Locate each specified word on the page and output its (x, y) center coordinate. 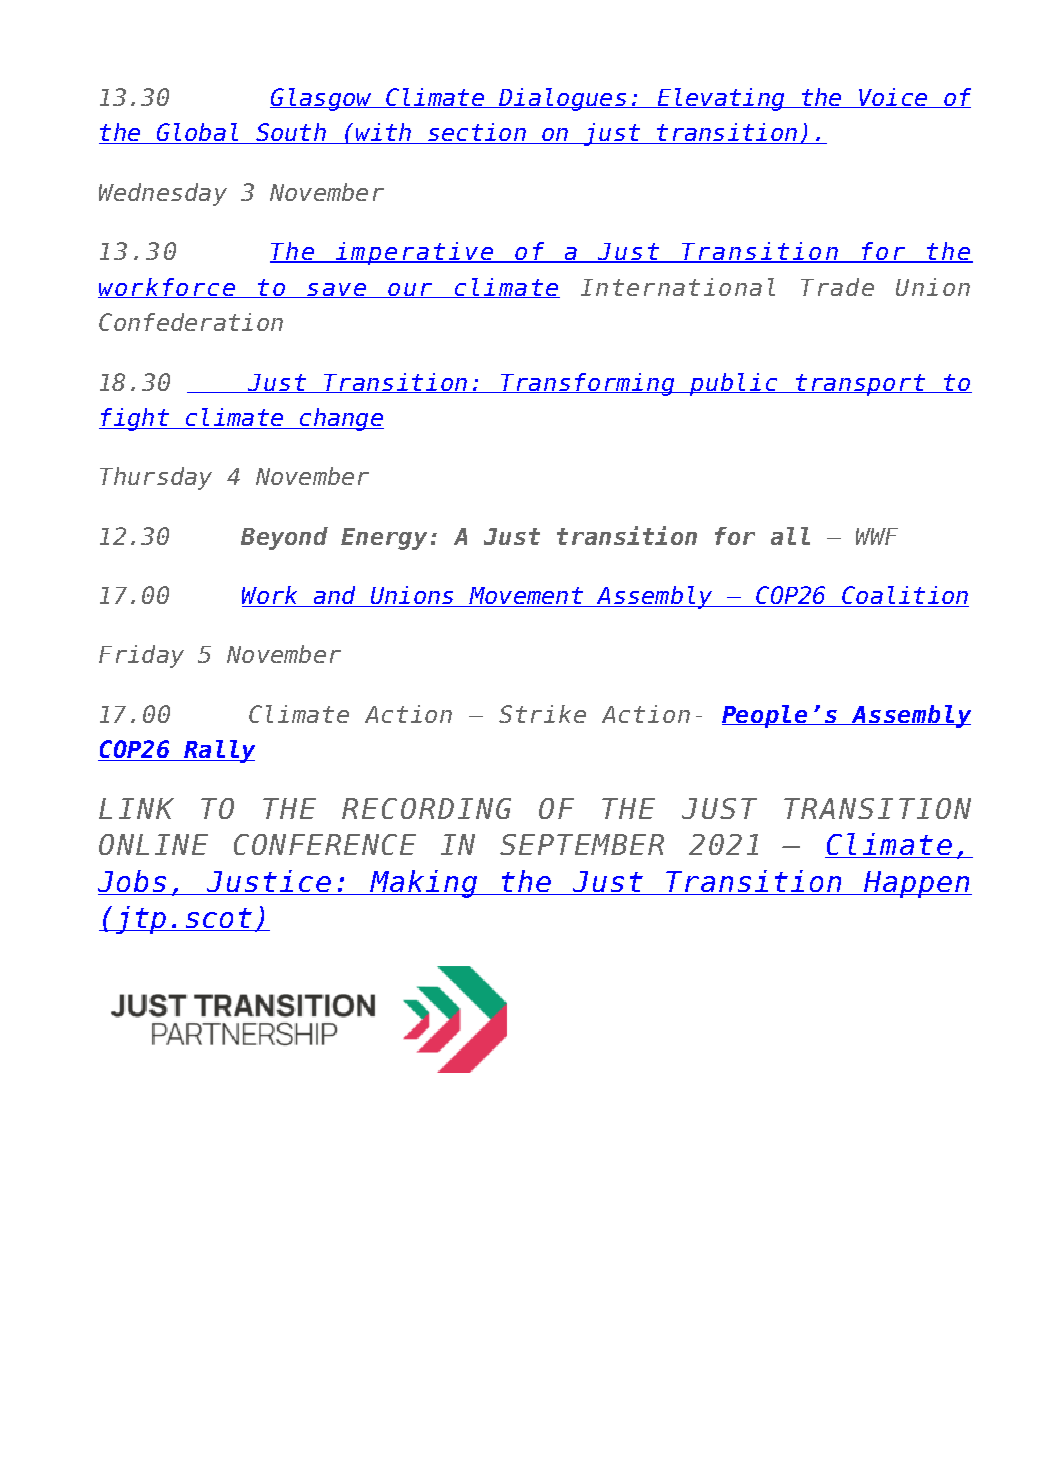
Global (197, 133)
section (477, 133)
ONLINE (153, 844)
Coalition (904, 596)
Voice (893, 98)
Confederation (191, 322)
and (334, 596)
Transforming (588, 384)
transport (861, 385)
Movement (526, 597)
